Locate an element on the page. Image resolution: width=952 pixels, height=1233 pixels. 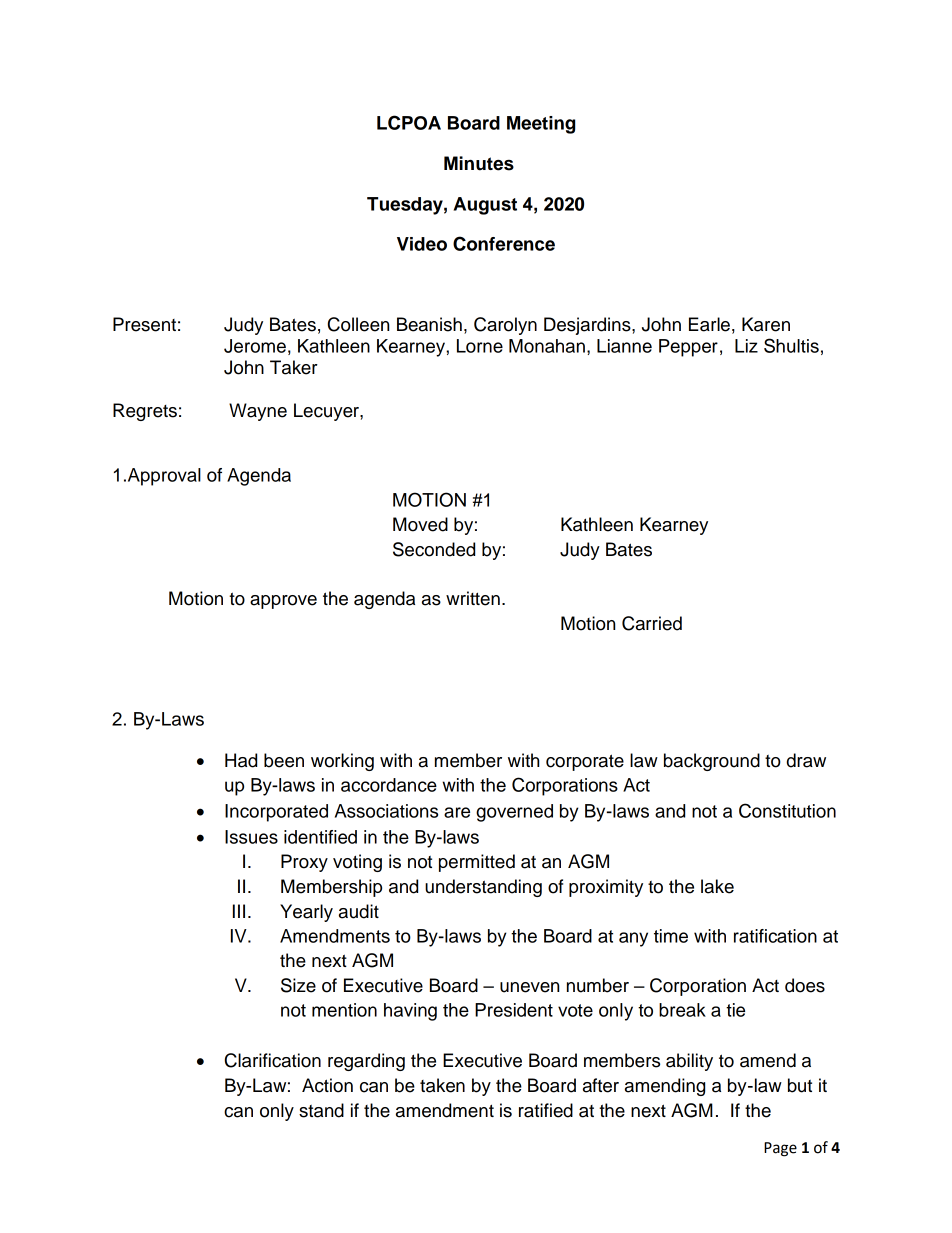
background is located at coordinates (712, 762).
